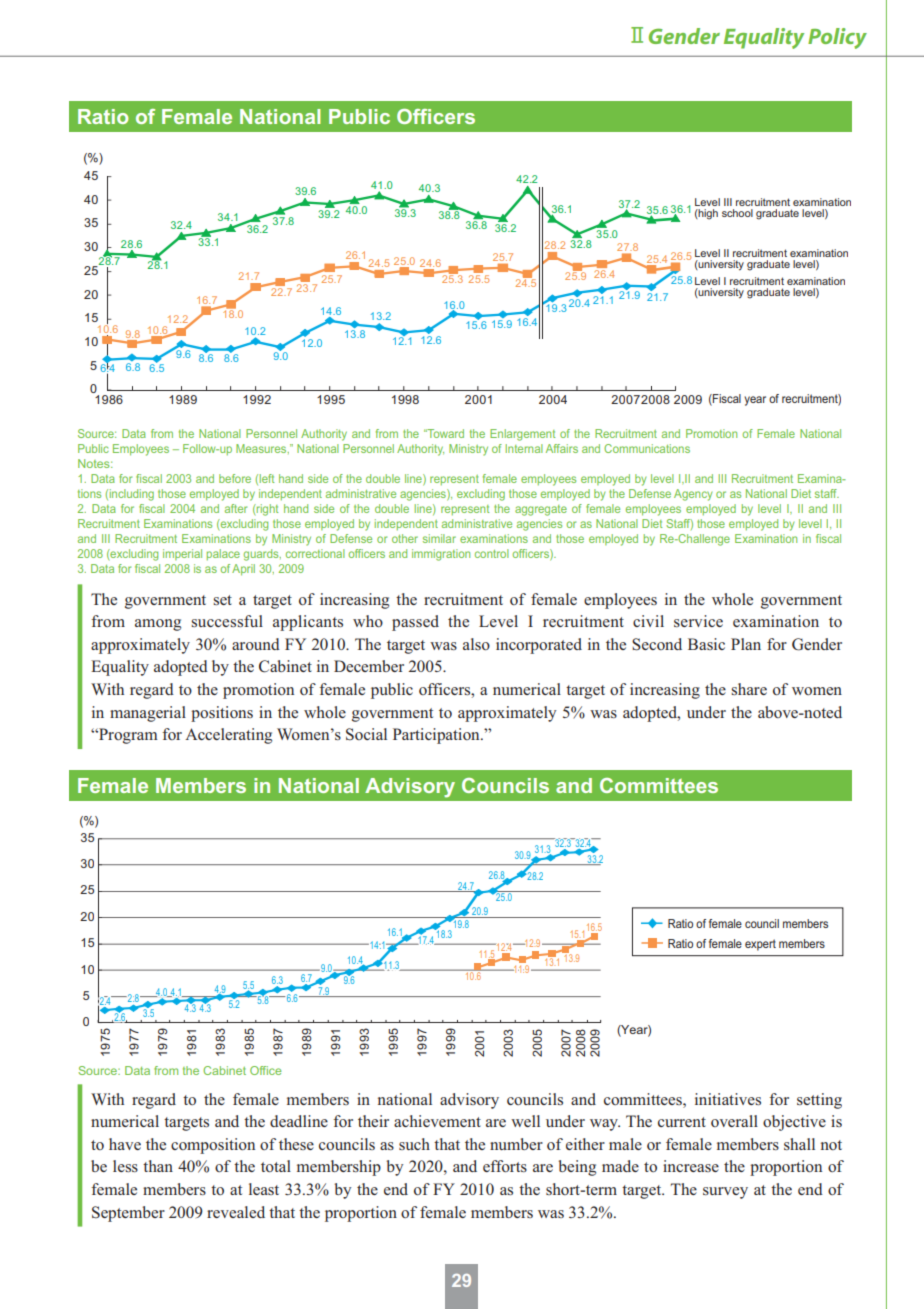 The height and width of the screenshot is (1309, 924). I want to click on composition, so click(213, 1146).
